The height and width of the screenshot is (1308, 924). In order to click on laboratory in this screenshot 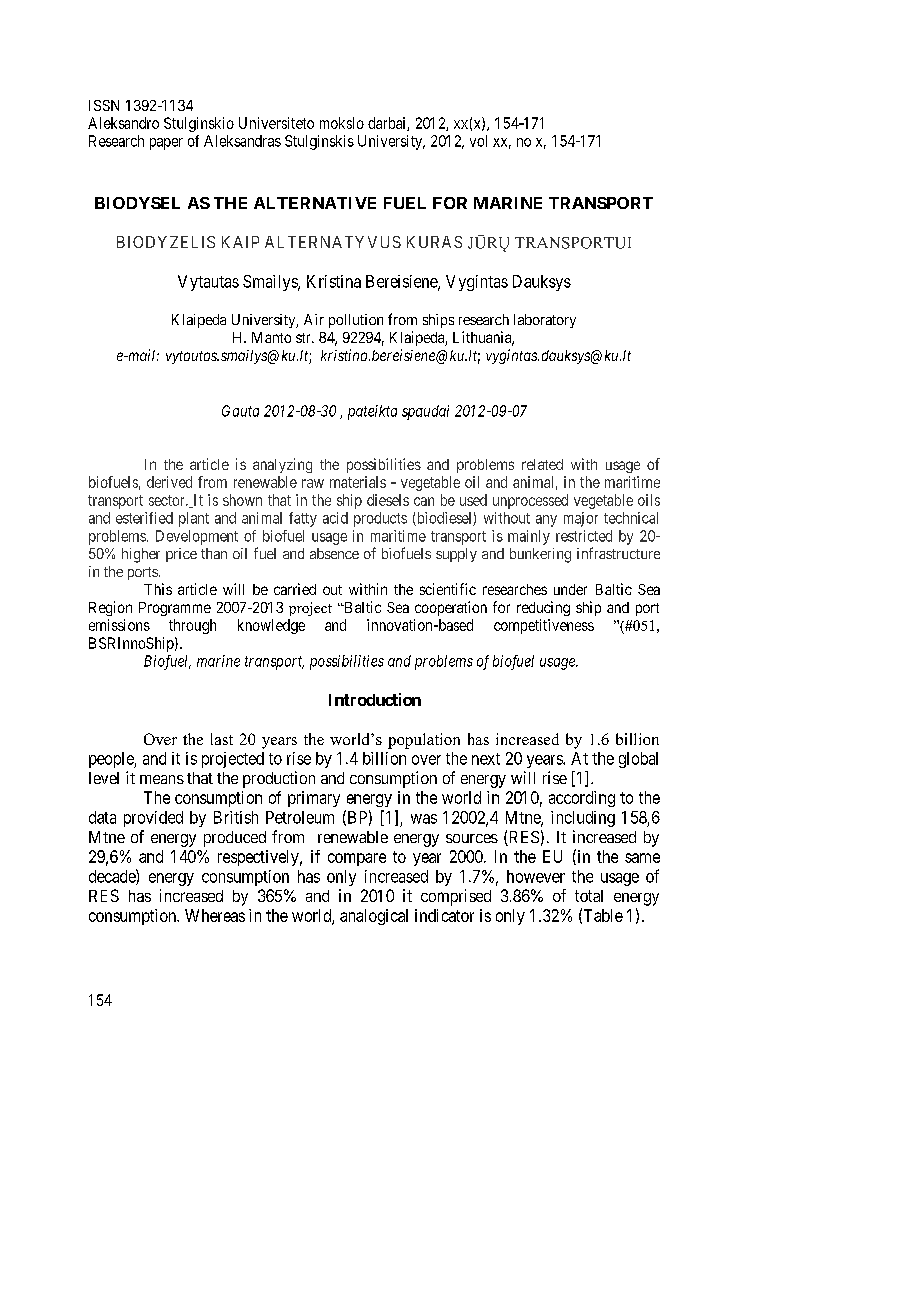, I will do `click(545, 321)`.
